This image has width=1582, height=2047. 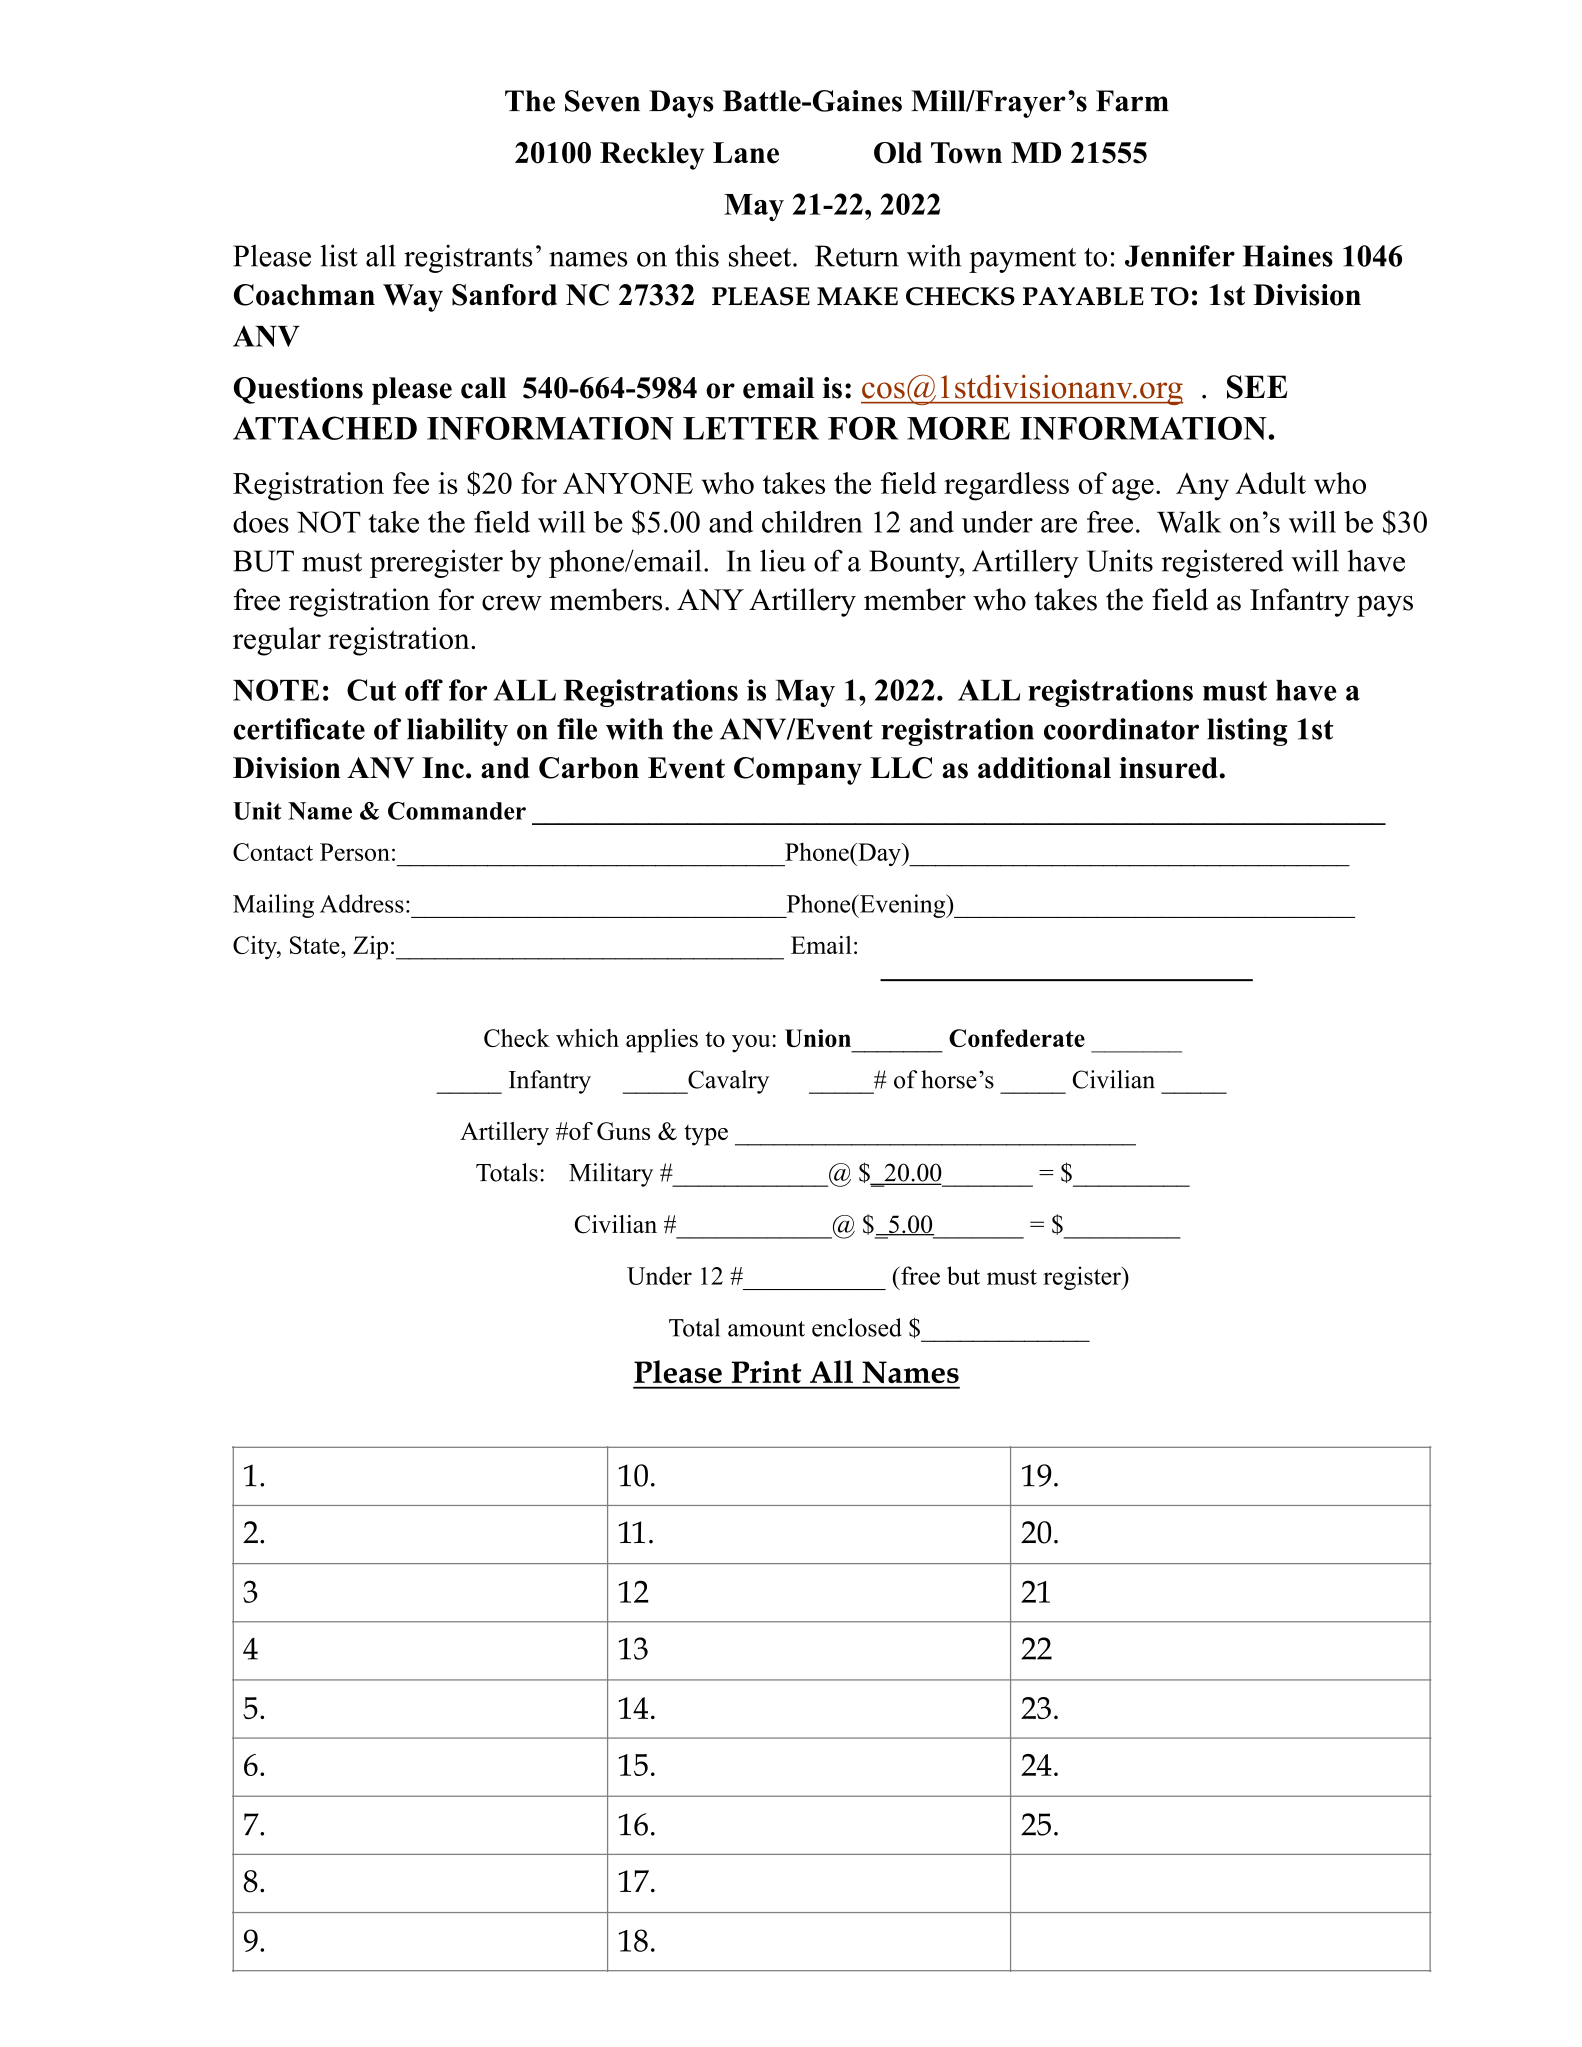 I want to click on ATTACHED, so click(x=325, y=428).
